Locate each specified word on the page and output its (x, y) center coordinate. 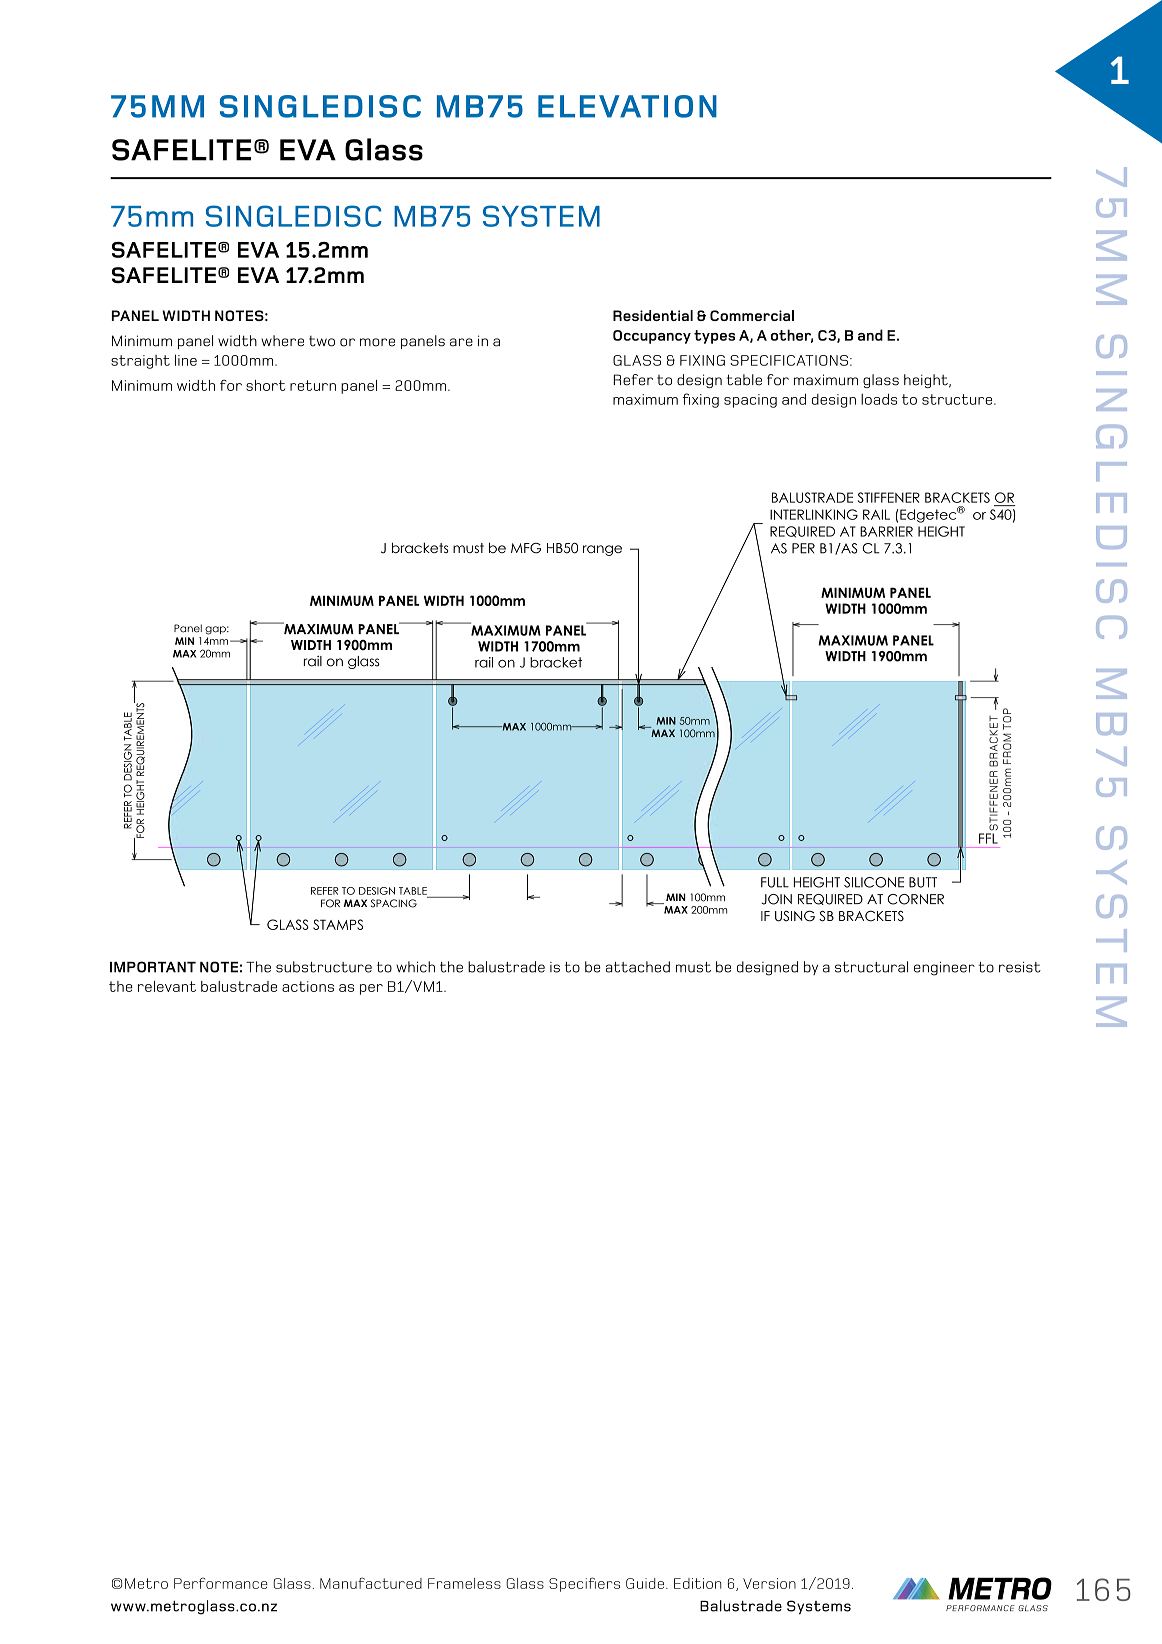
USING (795, 916)
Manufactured (371, 1583)
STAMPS (338, 924)
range (602, 550)
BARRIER (886, 531)
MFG (526, 548)
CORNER (915, 899)
